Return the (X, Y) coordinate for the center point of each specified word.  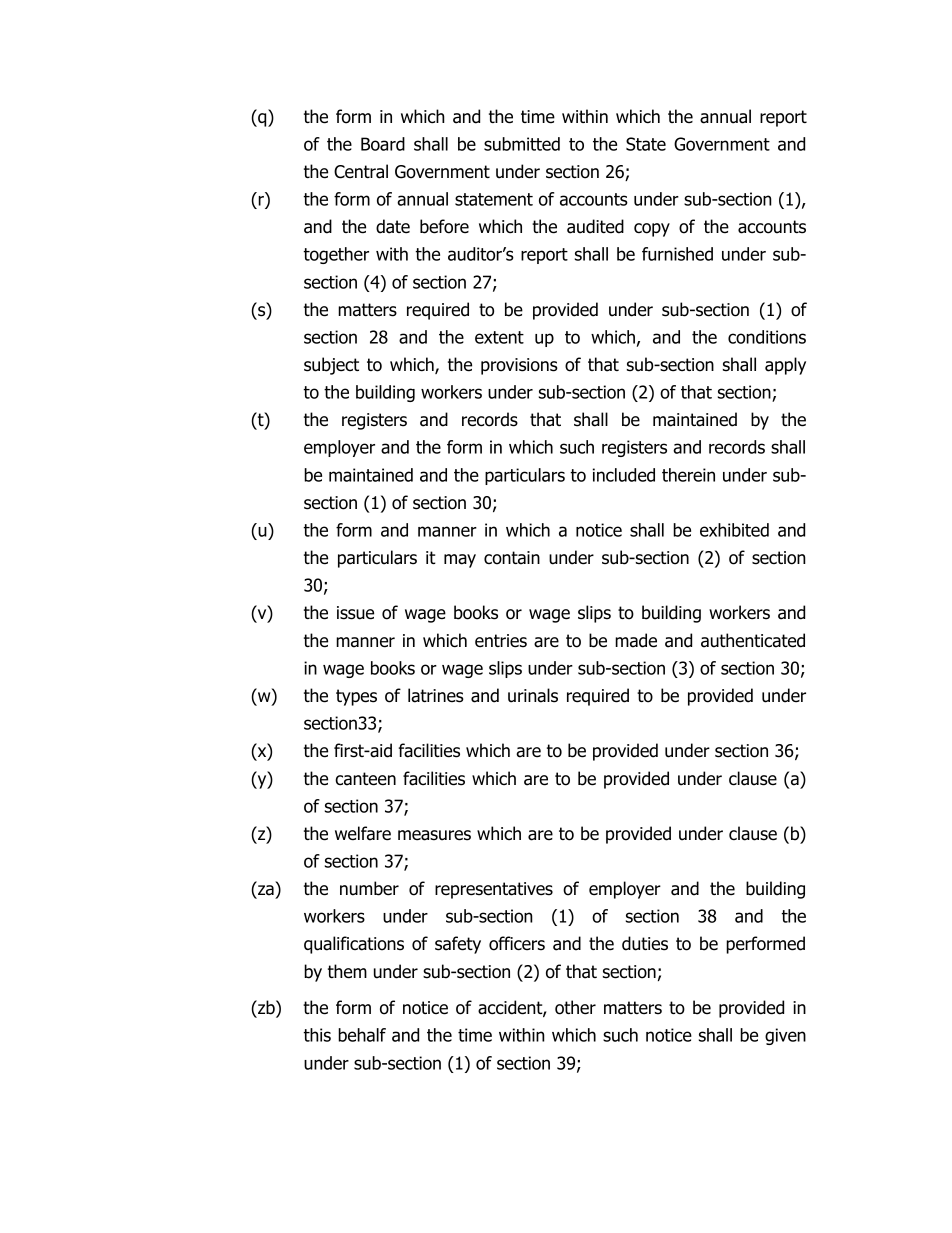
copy (652, 230)
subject (331, 366)
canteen (365, 779)
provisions (519, 366)
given (785, 1036)
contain (512, 558)
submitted (522, 144)
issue (355, 613)
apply (785, 366)
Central (361, 171)
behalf (362, 1035)
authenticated (753, 640)
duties (645, 943)
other (575, 1007)
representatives (494, 890)
